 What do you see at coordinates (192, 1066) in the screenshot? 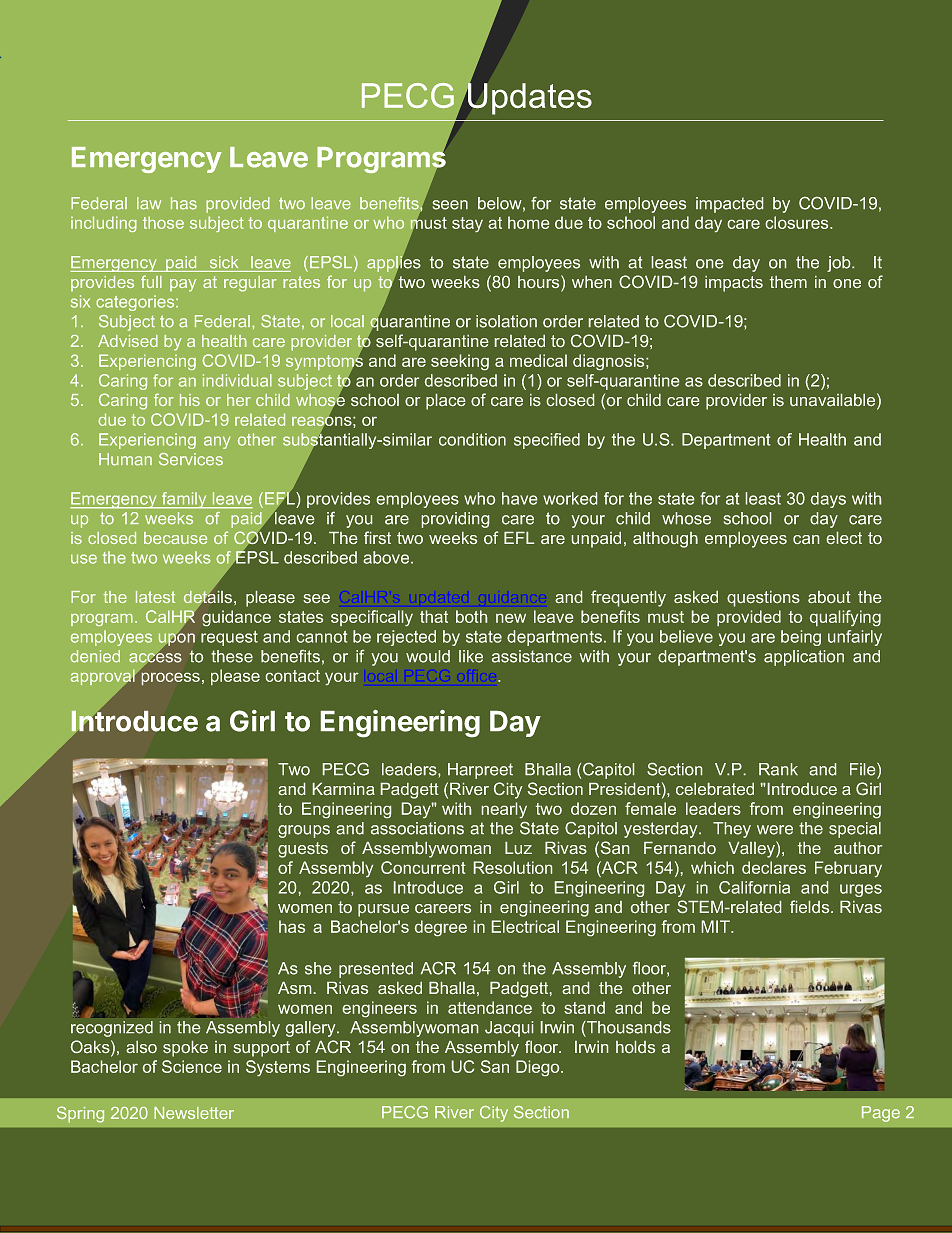
I see `Science` at bounding box center [192, 1066].
